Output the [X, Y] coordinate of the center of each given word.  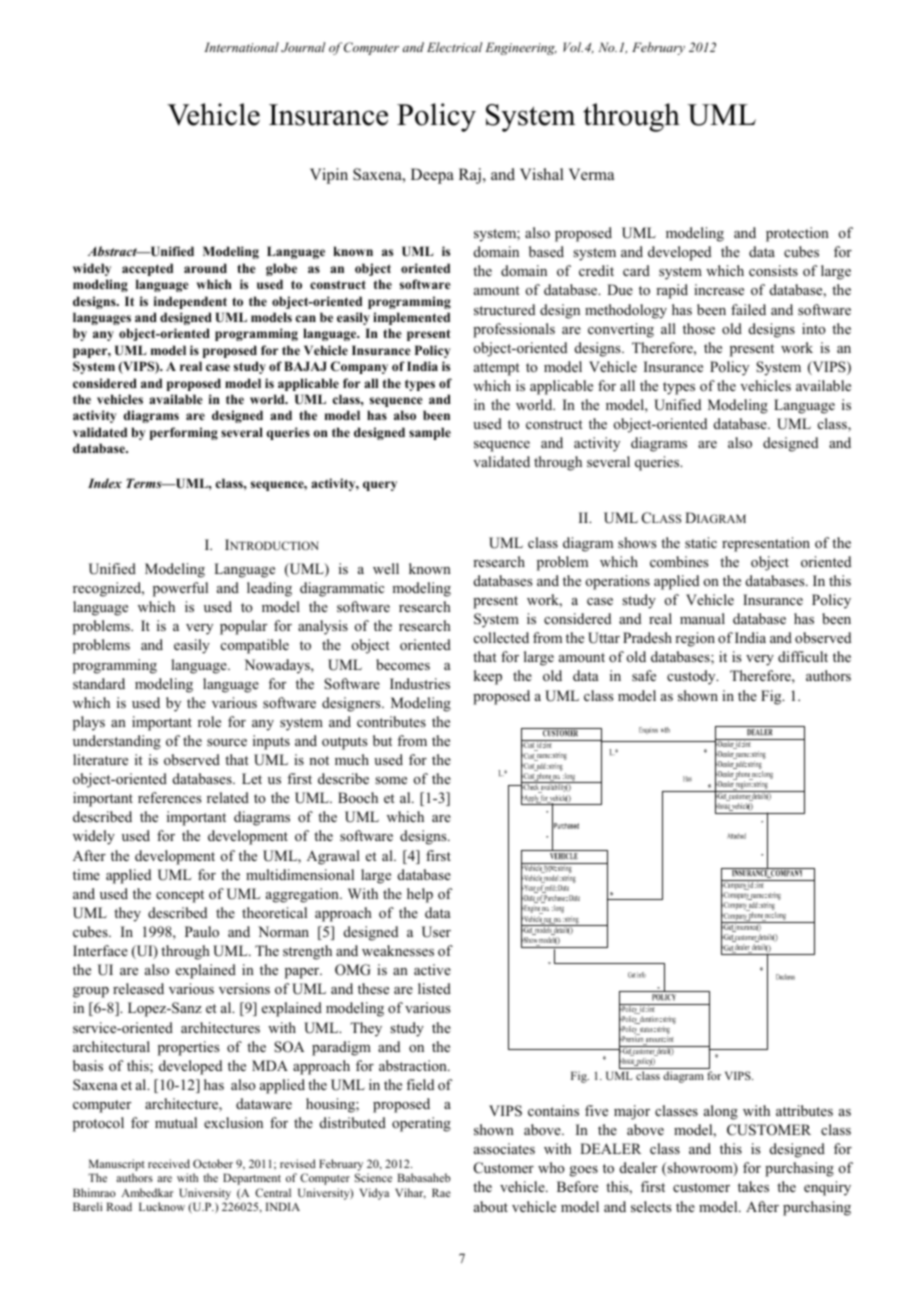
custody [692, 677]
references [169, 797]
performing [184, 433]
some [391, 780]
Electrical [454, 47]
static [701, 542]
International [241, 47]
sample [430, 433]
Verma [591, 174]
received [169, 1163]
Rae [441, 1192]
